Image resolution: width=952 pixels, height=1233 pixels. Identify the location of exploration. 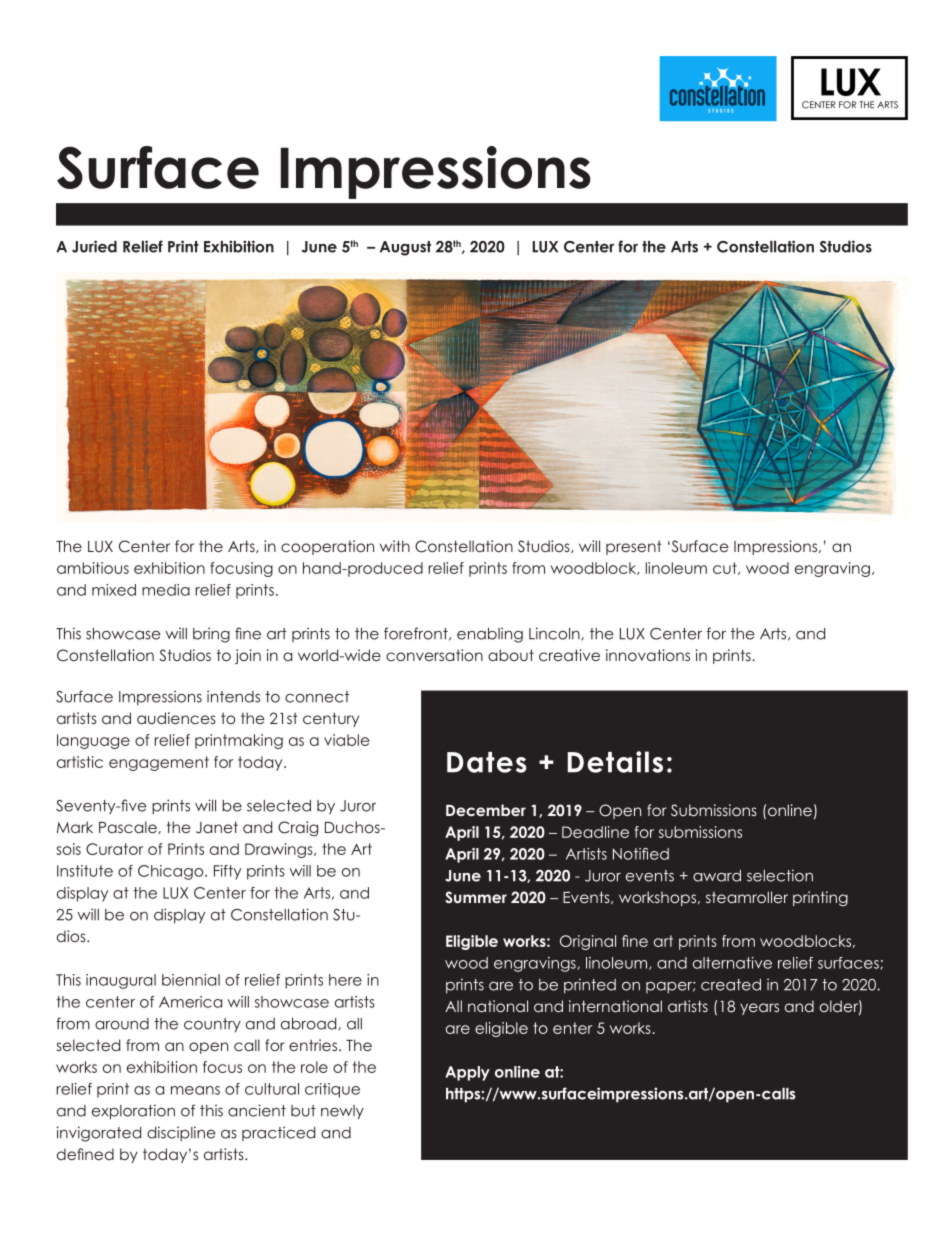
(133, 1112).
